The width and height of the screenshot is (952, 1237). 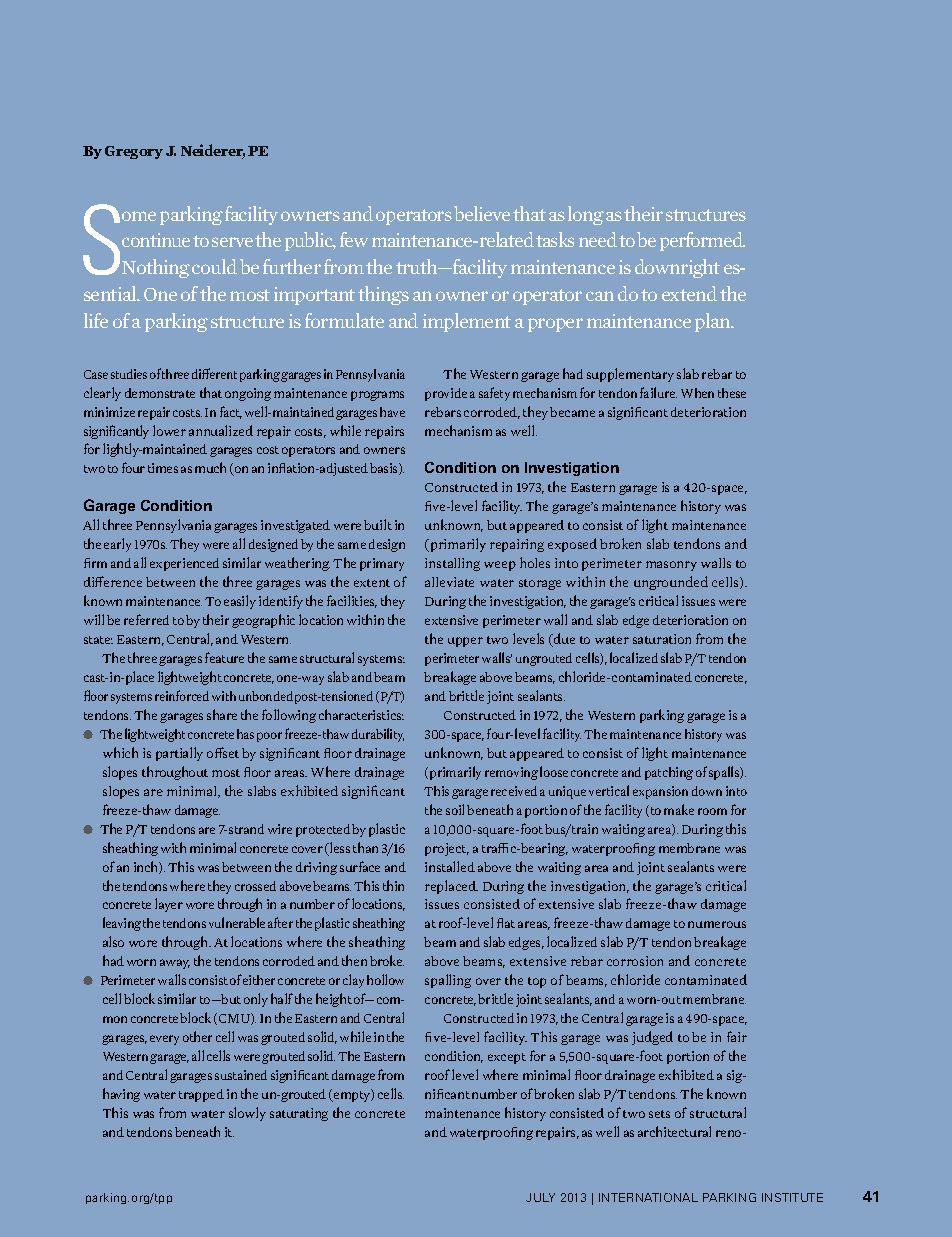 I want to click on performed, so click(x=702, y=241).
